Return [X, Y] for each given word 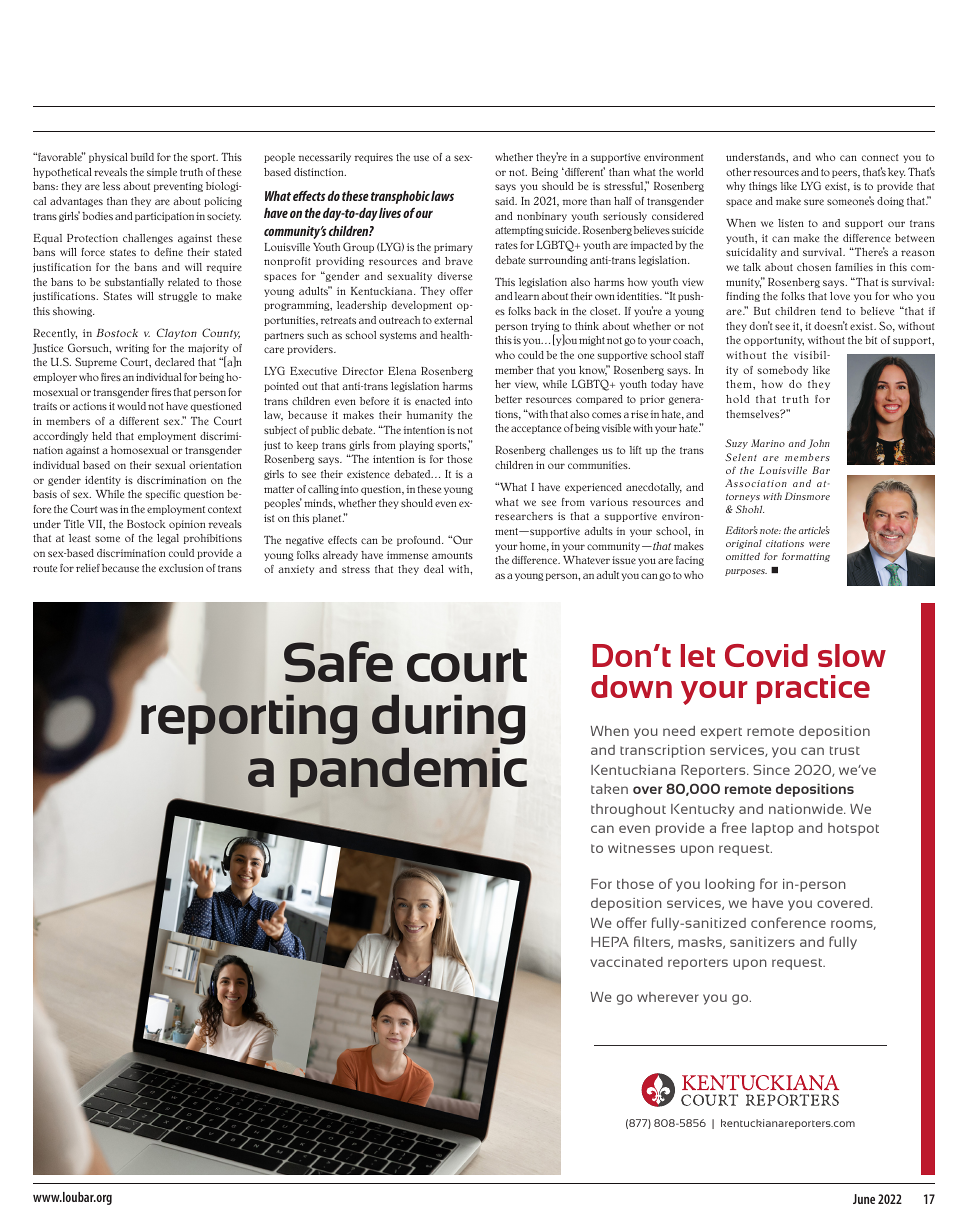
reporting [249, 720]
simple [162, 173]
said [506, 201]
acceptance [536, 429]
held [102, 436]
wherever [668, 997]
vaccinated [626, 962]
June [864, 1199]
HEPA [610, 942]
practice [813, 689]
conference [788, 922]
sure [814, 202]
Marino [768, 443]
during [448, 721]
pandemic [408, 773]
